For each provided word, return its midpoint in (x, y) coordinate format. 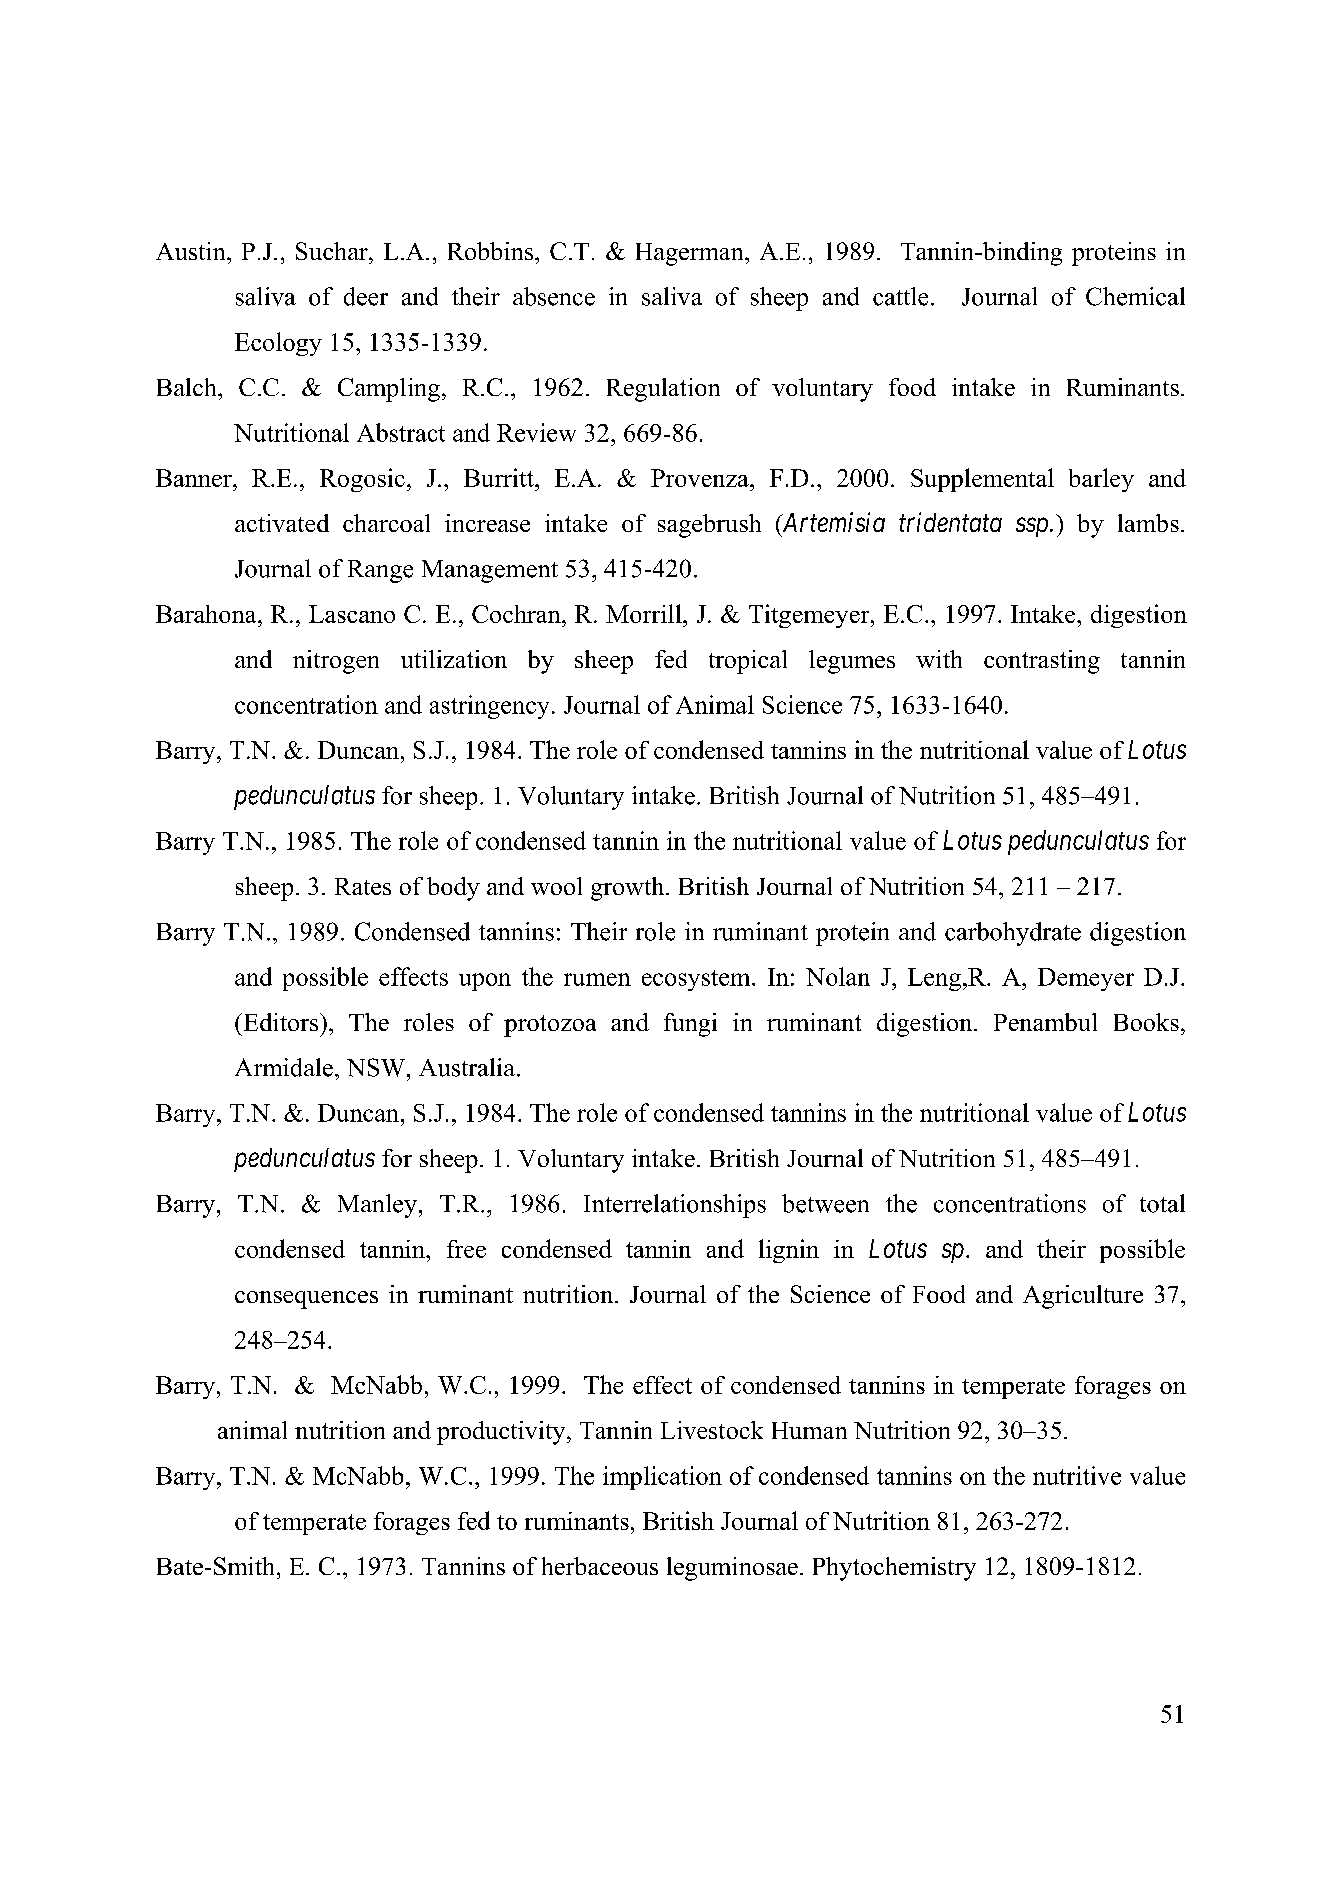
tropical (748, 662)
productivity (502, 1433)
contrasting (1042, 662)
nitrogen (336, 662)
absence (554, 296)
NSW (376, 1067)
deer (366, 296)
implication (662, 1478)
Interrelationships (675, 1206)
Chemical (1135, 296)
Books (1146, 1022)
